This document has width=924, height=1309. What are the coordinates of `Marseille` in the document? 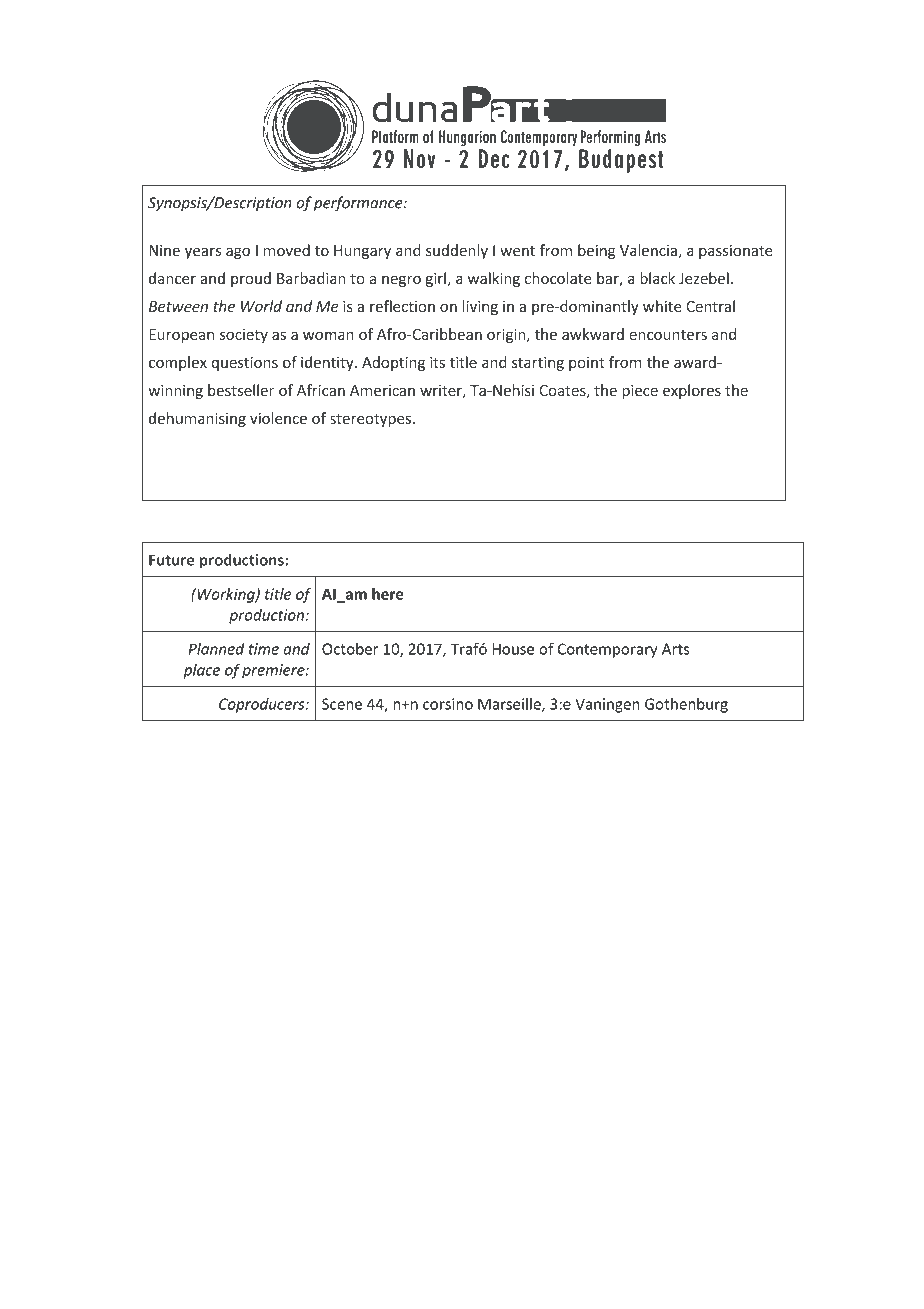 It's located at (510, 705).
